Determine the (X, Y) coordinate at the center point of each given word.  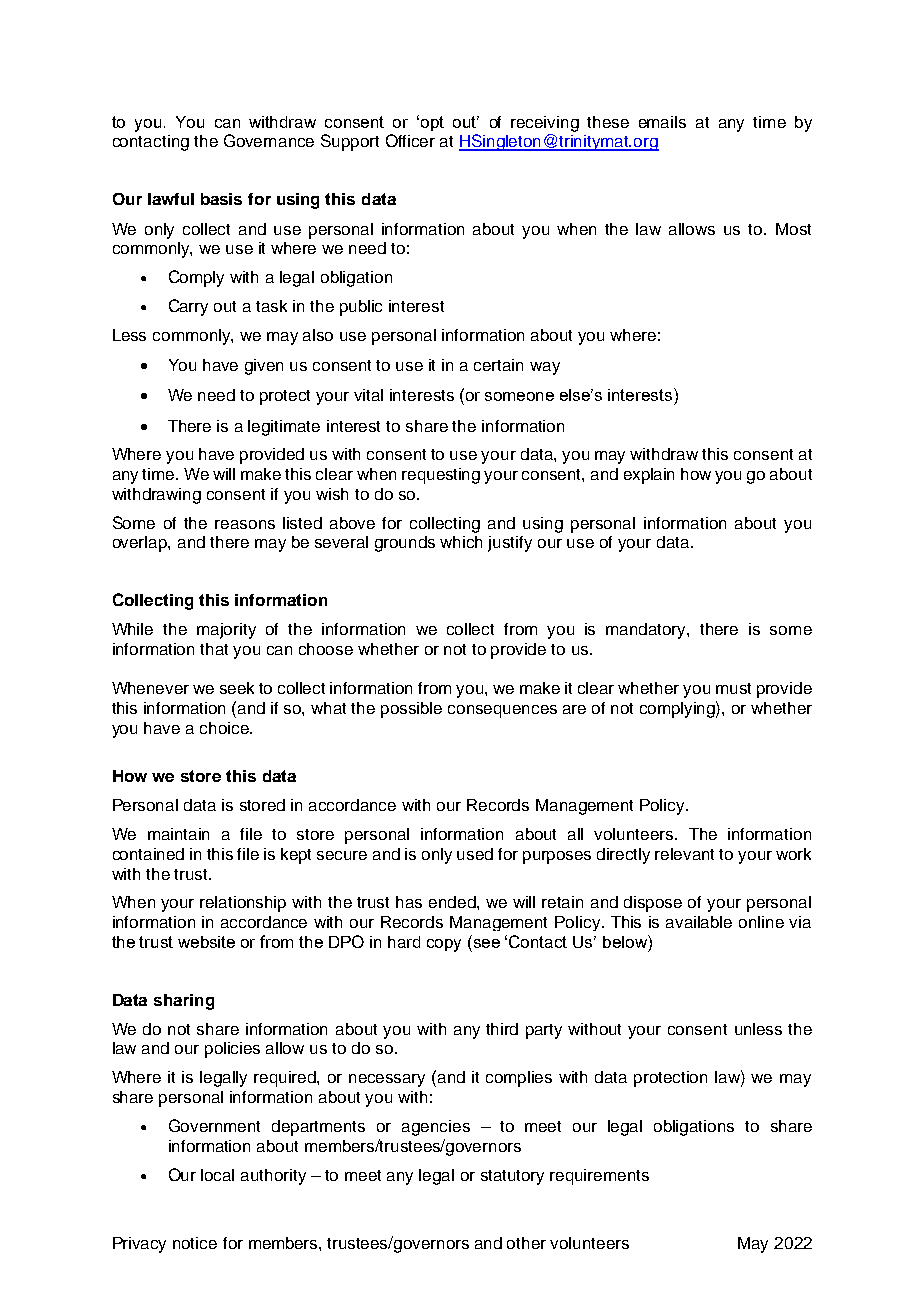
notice (195, 1243)
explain (649, 476)
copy (444, 945)
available (699, 922)
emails (662, 122)
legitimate (284, 428)
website (206, 942)
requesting (441, 476)
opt (432, 123)
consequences (502, 711)
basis (221, 199)
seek (237, 688)
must (733, 688)
